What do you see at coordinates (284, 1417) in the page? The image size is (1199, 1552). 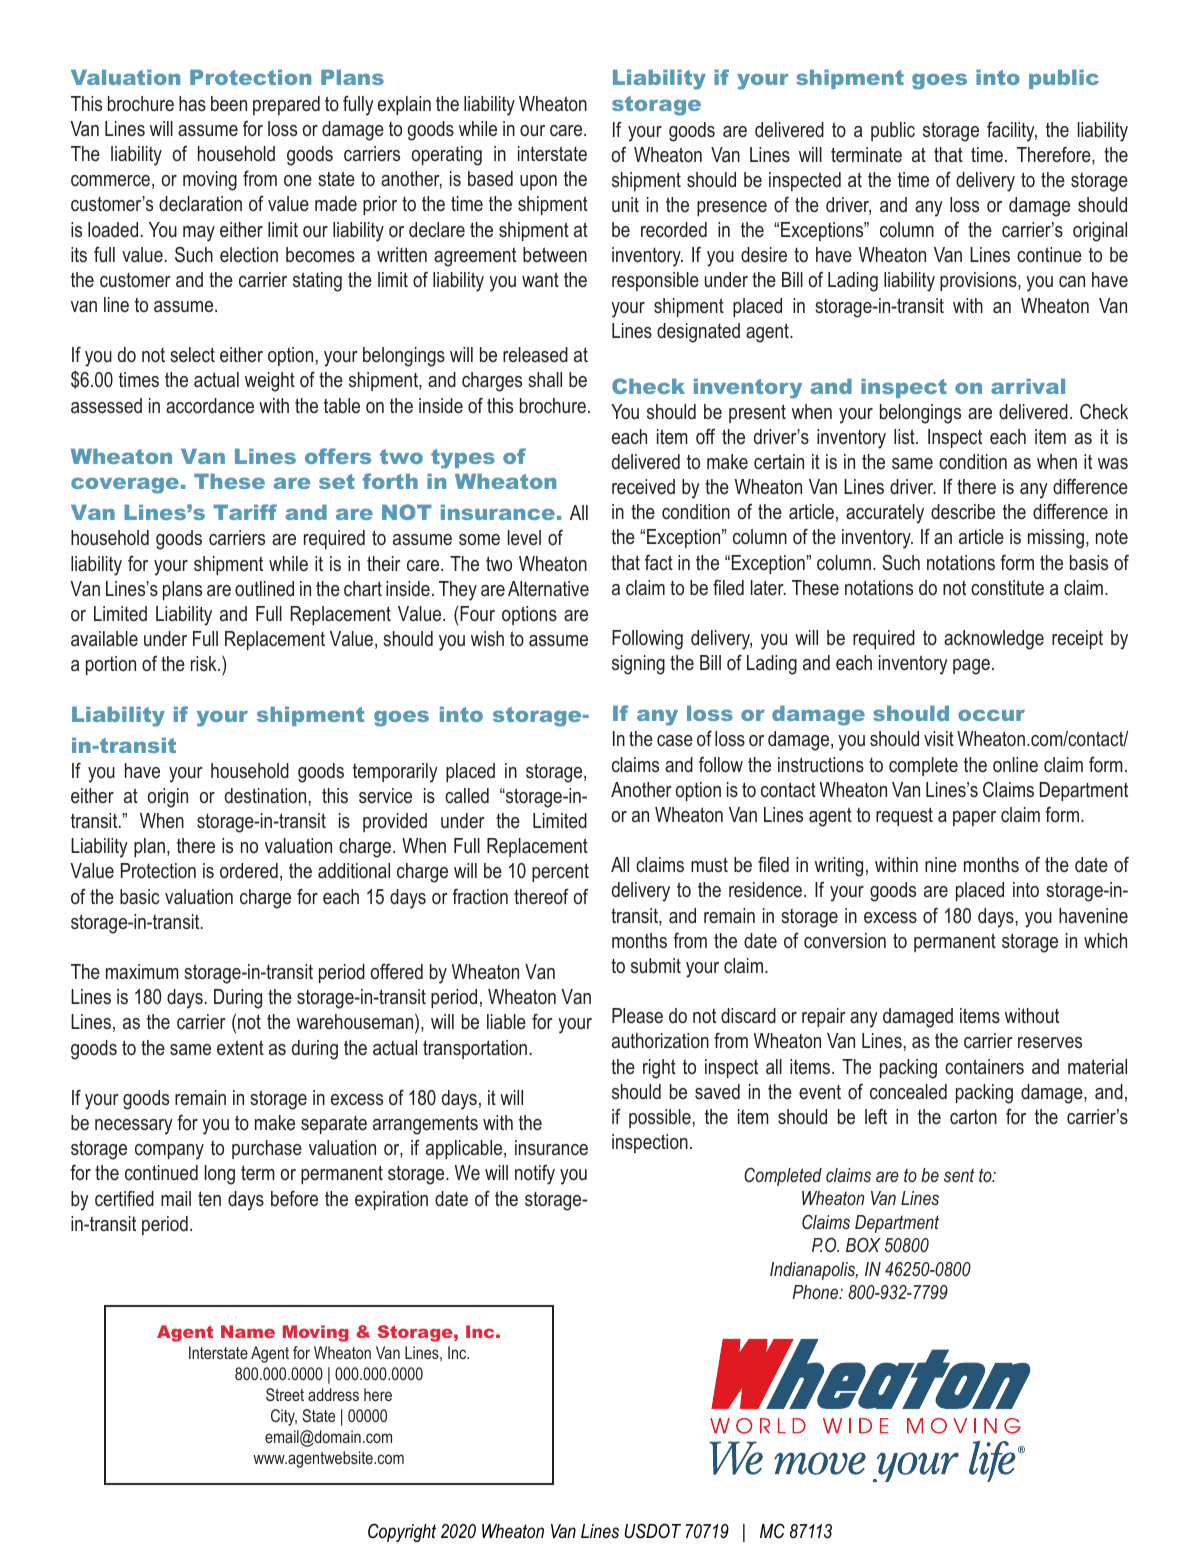 I see `City` at bounding box center [284, 1417].
